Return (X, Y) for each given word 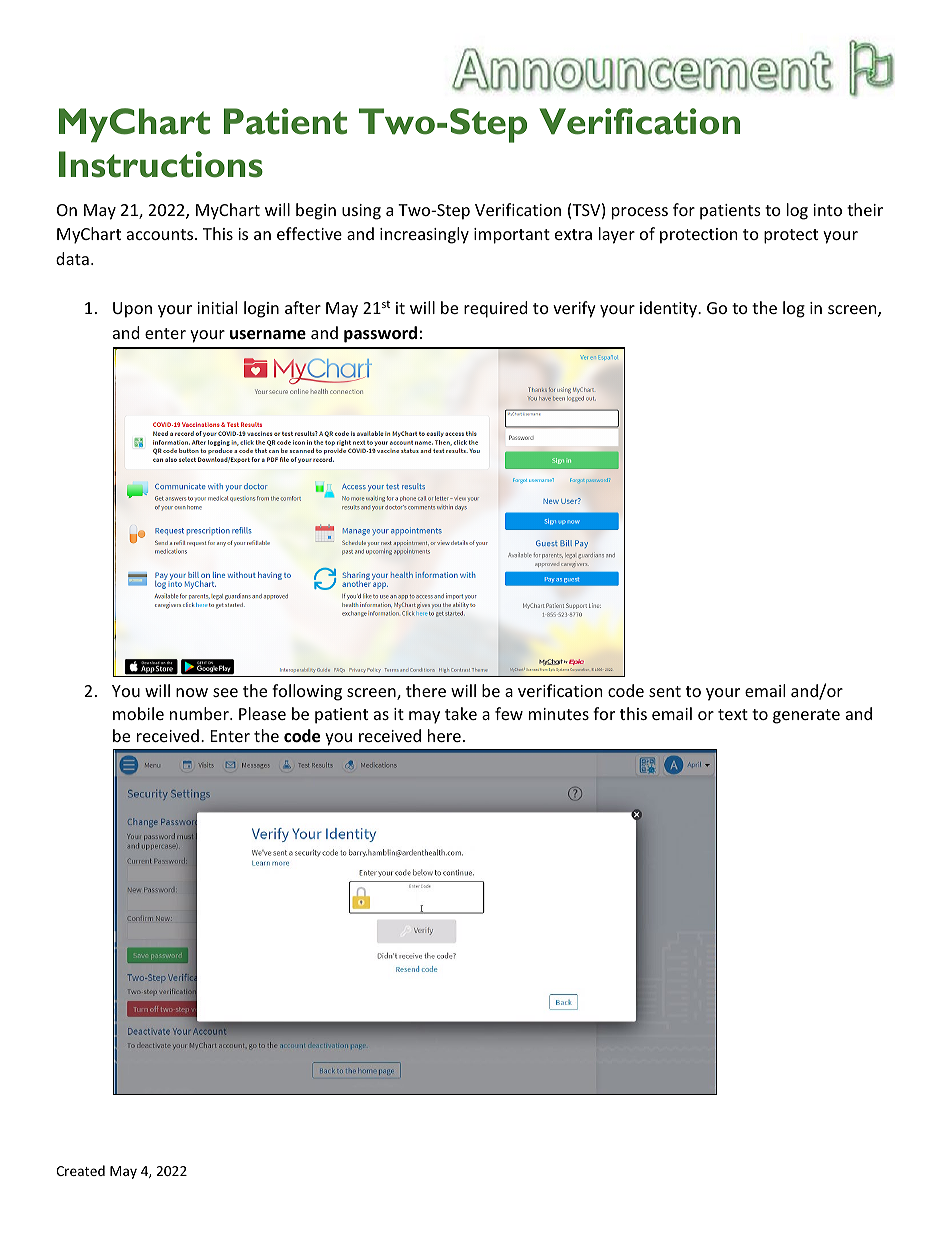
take (461, 713)
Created (80, 1170)
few (509, 713)
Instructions (161, 164)
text (733, 714)
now (192, 692)
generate (806, 716)
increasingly (424, 235)
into (827, 210)
